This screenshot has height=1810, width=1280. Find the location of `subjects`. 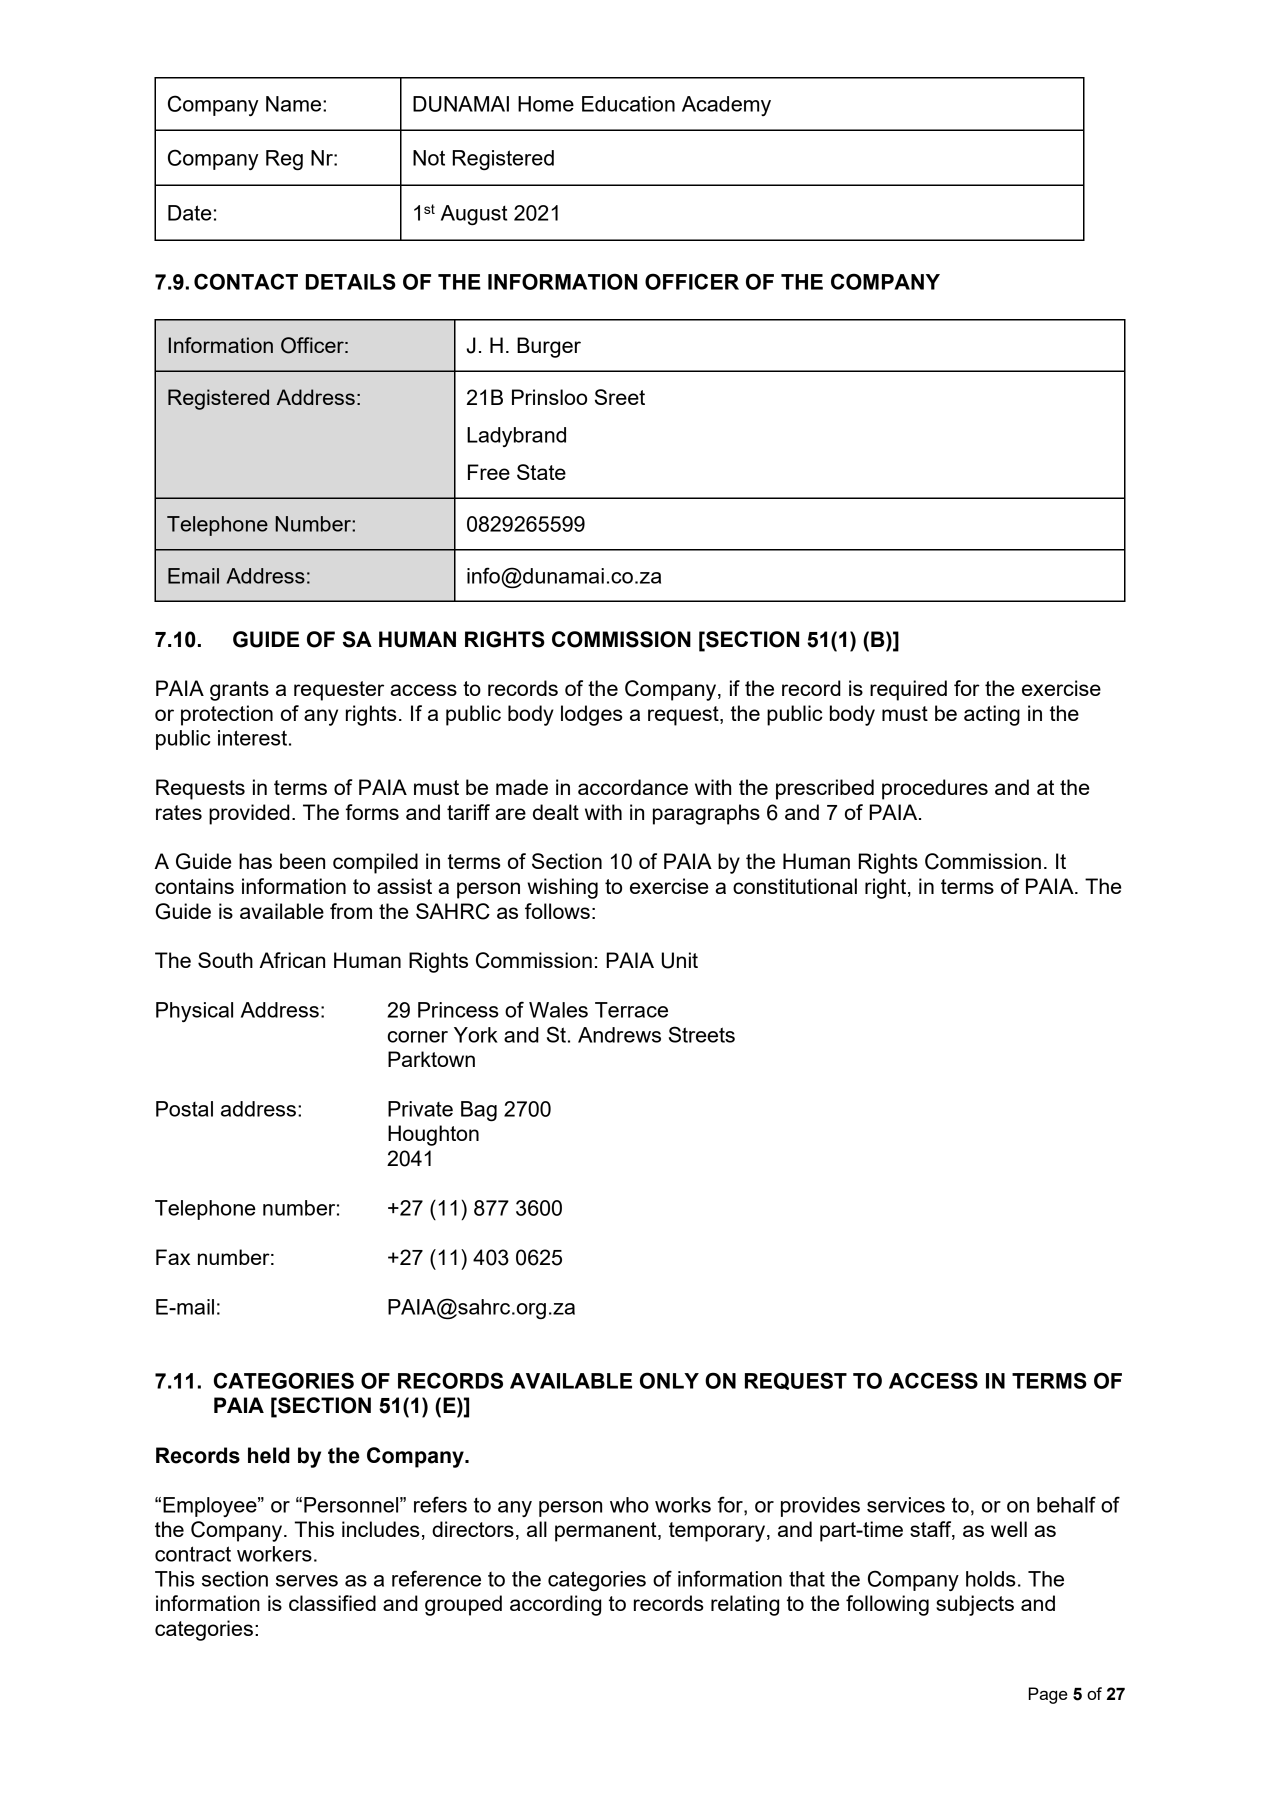

subjects is located at coordinates (975, 1605).
